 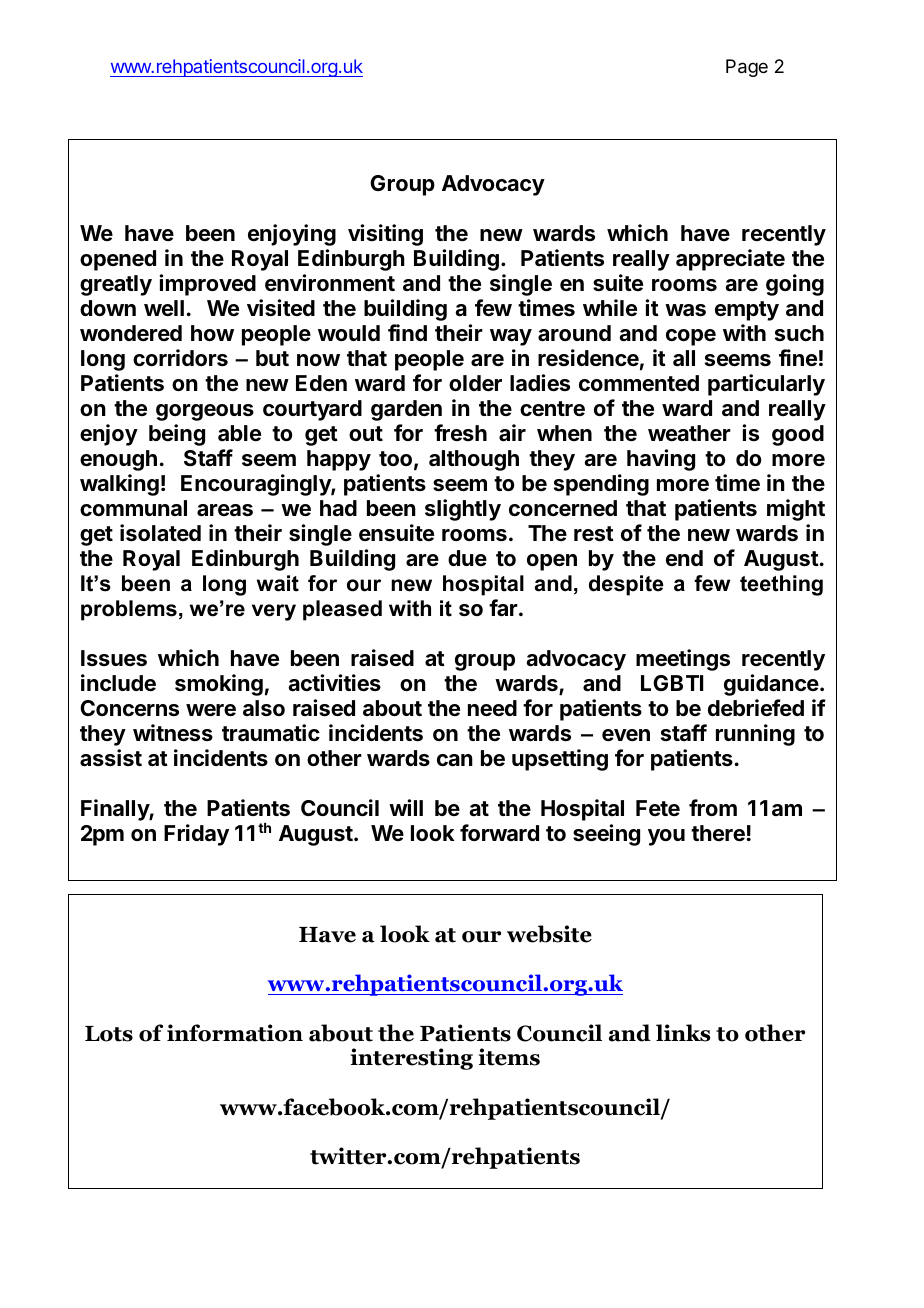 What do you see at coordinates (160, 533) in the document?
I see `isolated` at bounding box center [160, 533].
